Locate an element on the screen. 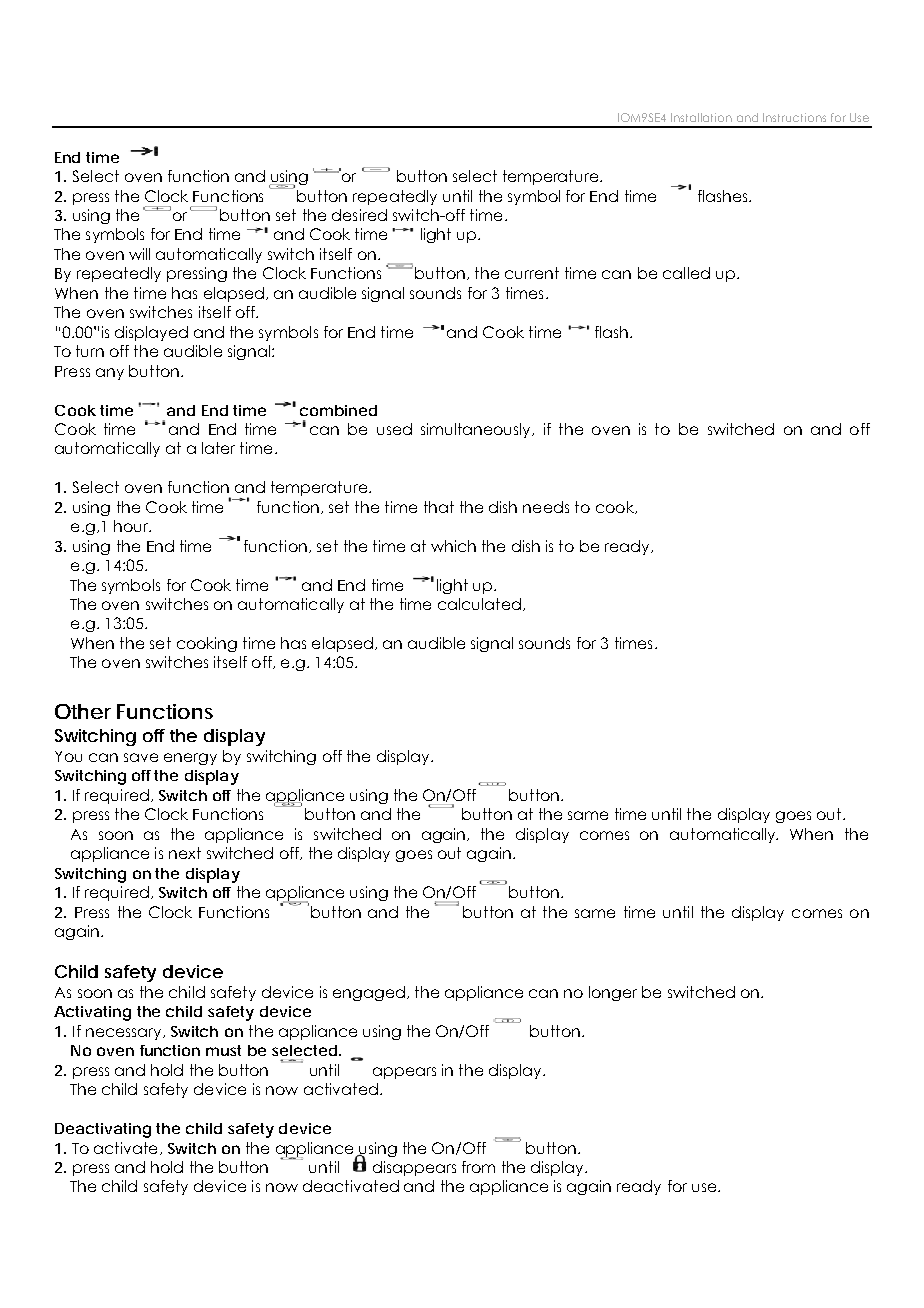 This screenshot has width=924, height=1308. must is located at coordinates (223, 1050).
